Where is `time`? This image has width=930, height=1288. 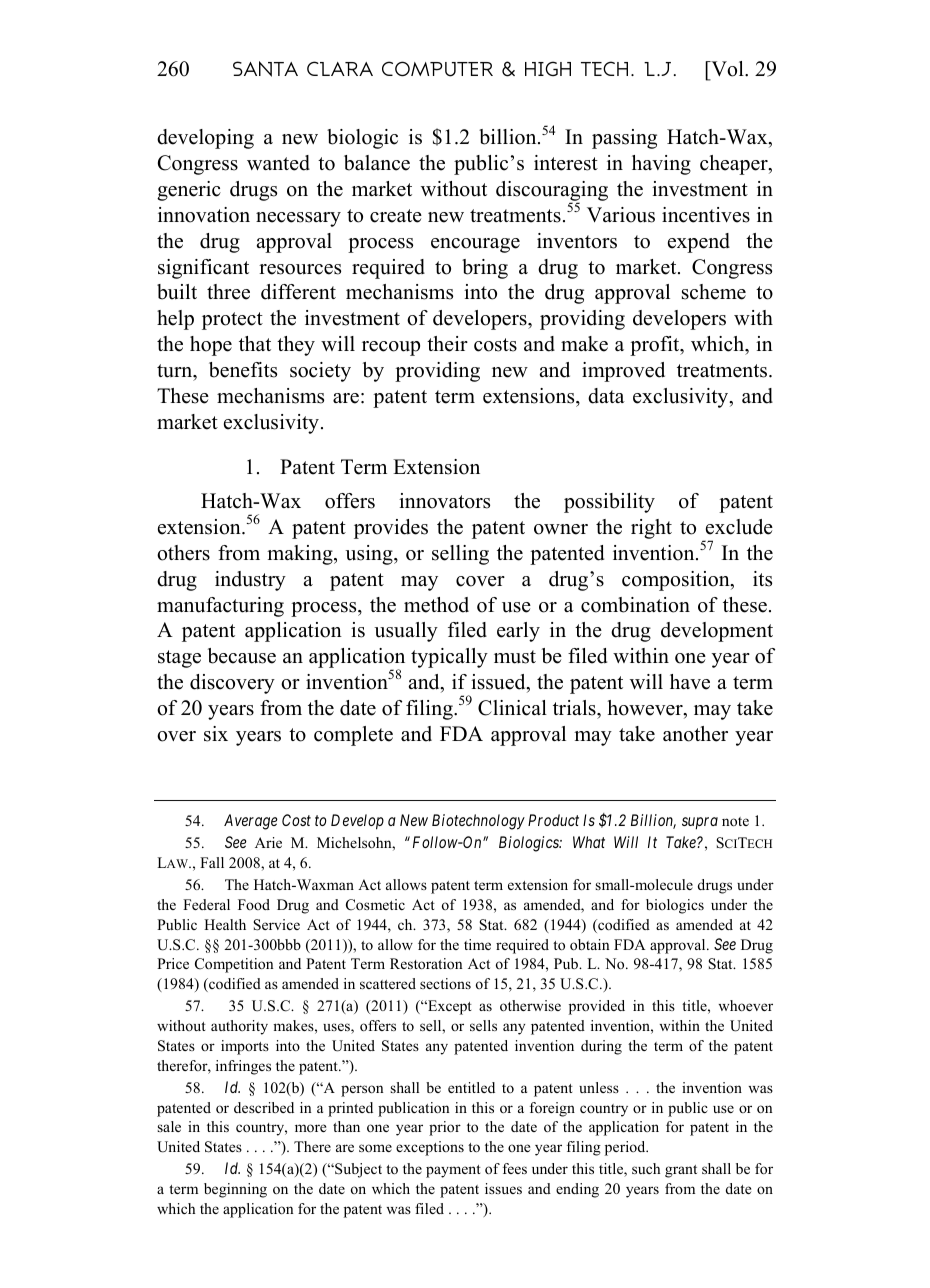 time is located at coordinates (477, 944).
